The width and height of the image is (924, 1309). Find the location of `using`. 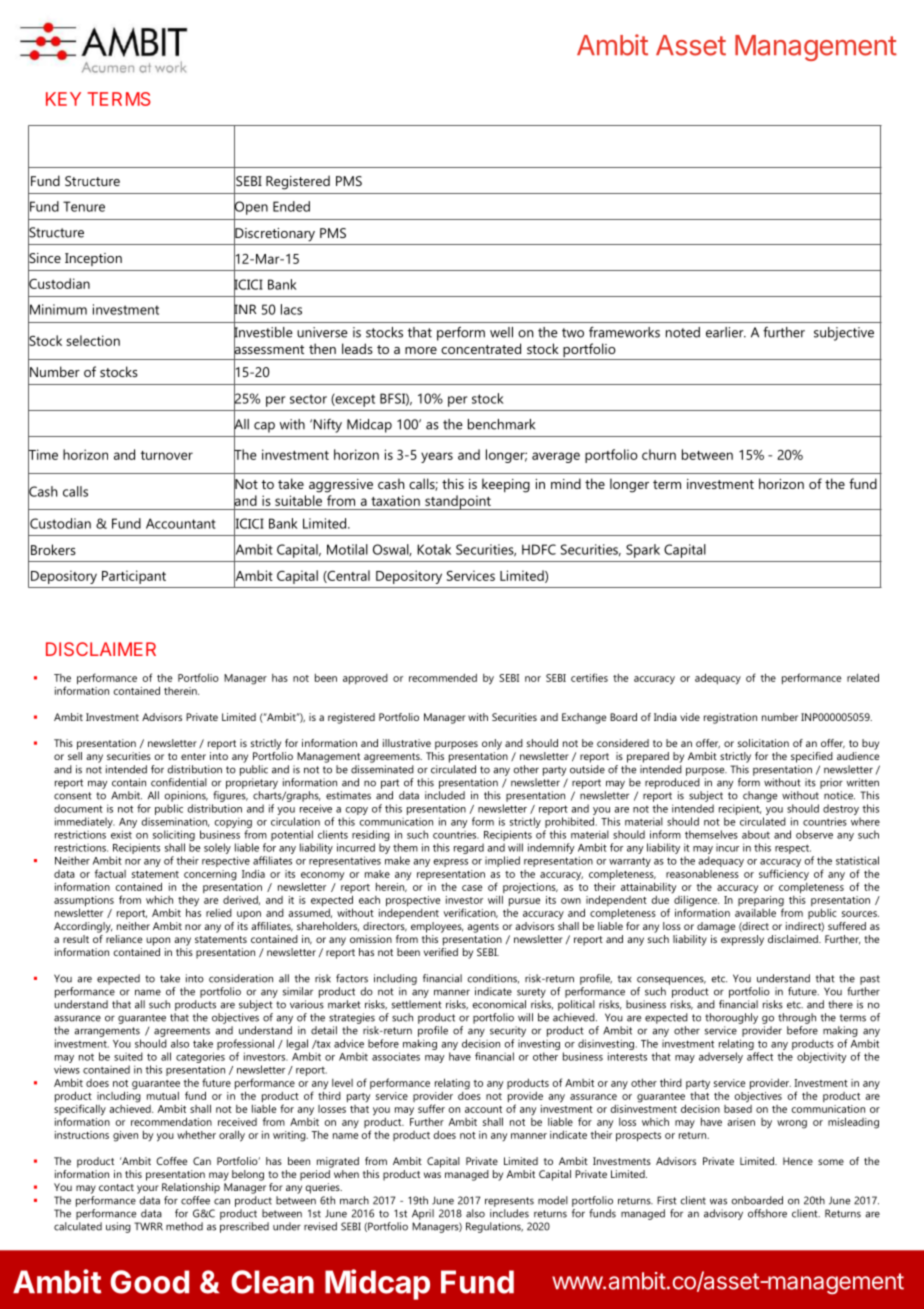

using is located at coordinates (118, 1227).
